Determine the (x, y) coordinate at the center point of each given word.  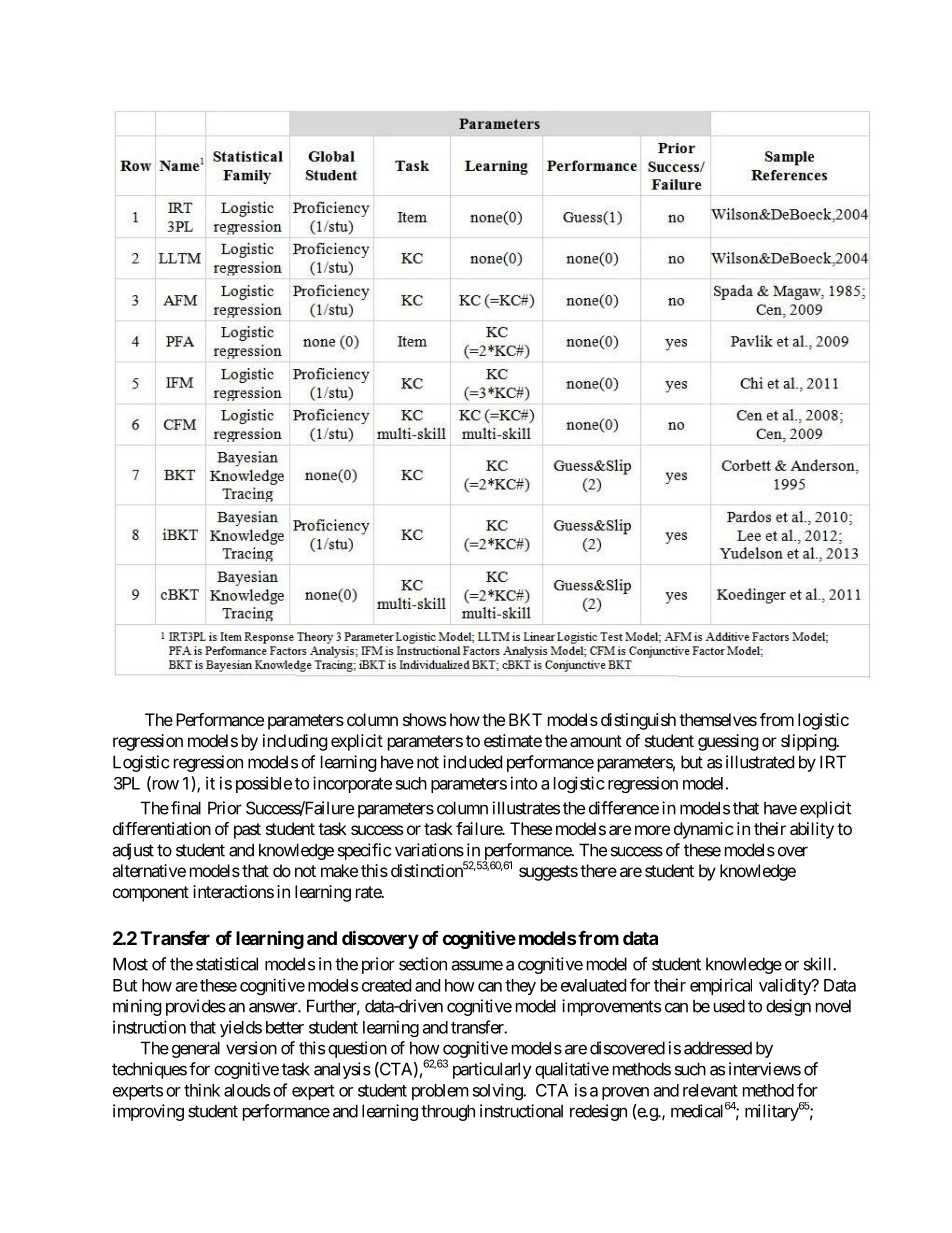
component (151, 894)
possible (264, 784)
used (729, 1006)
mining (137, 1007)
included (472, 762)
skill (819, 964)
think (202, 1090)
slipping (809, 742)
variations (429, 850)
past (247, 831)
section (423, 964)
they (520, 987)
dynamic (704, 830)
